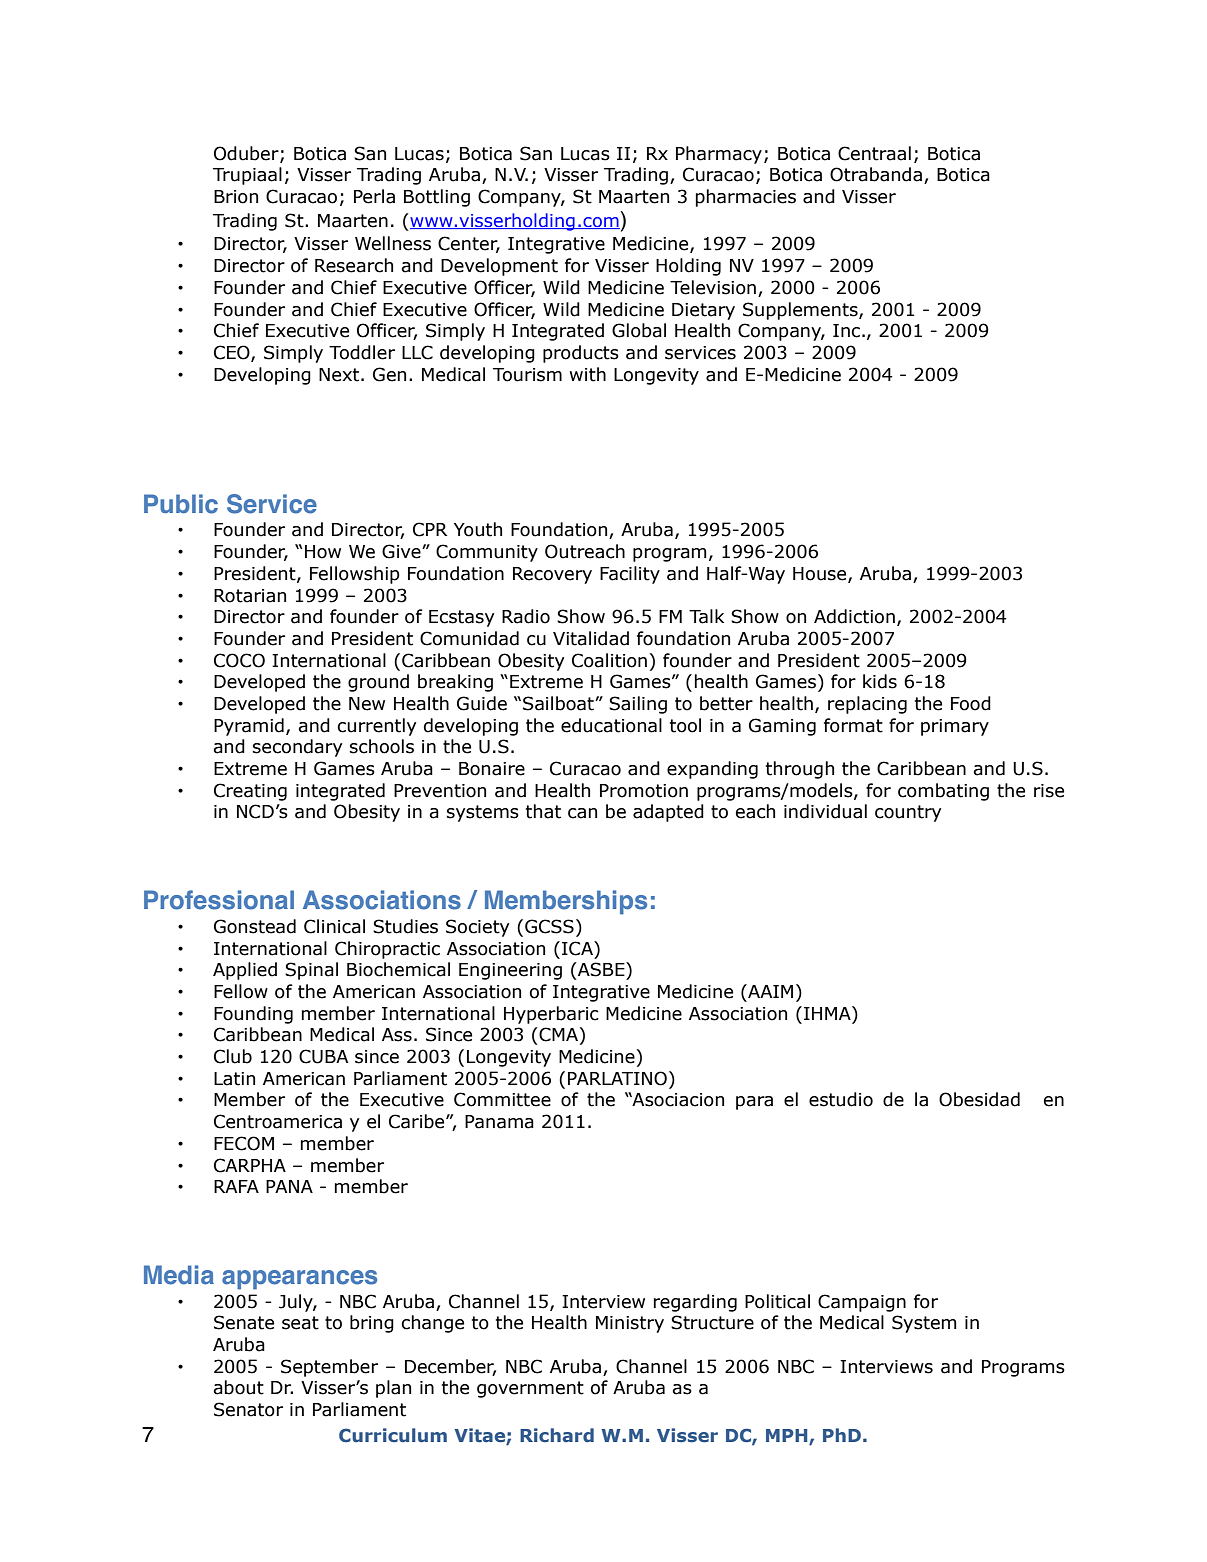  Describe the element at coordinates (236, 197) in the image. I see `Brion` at that location.
